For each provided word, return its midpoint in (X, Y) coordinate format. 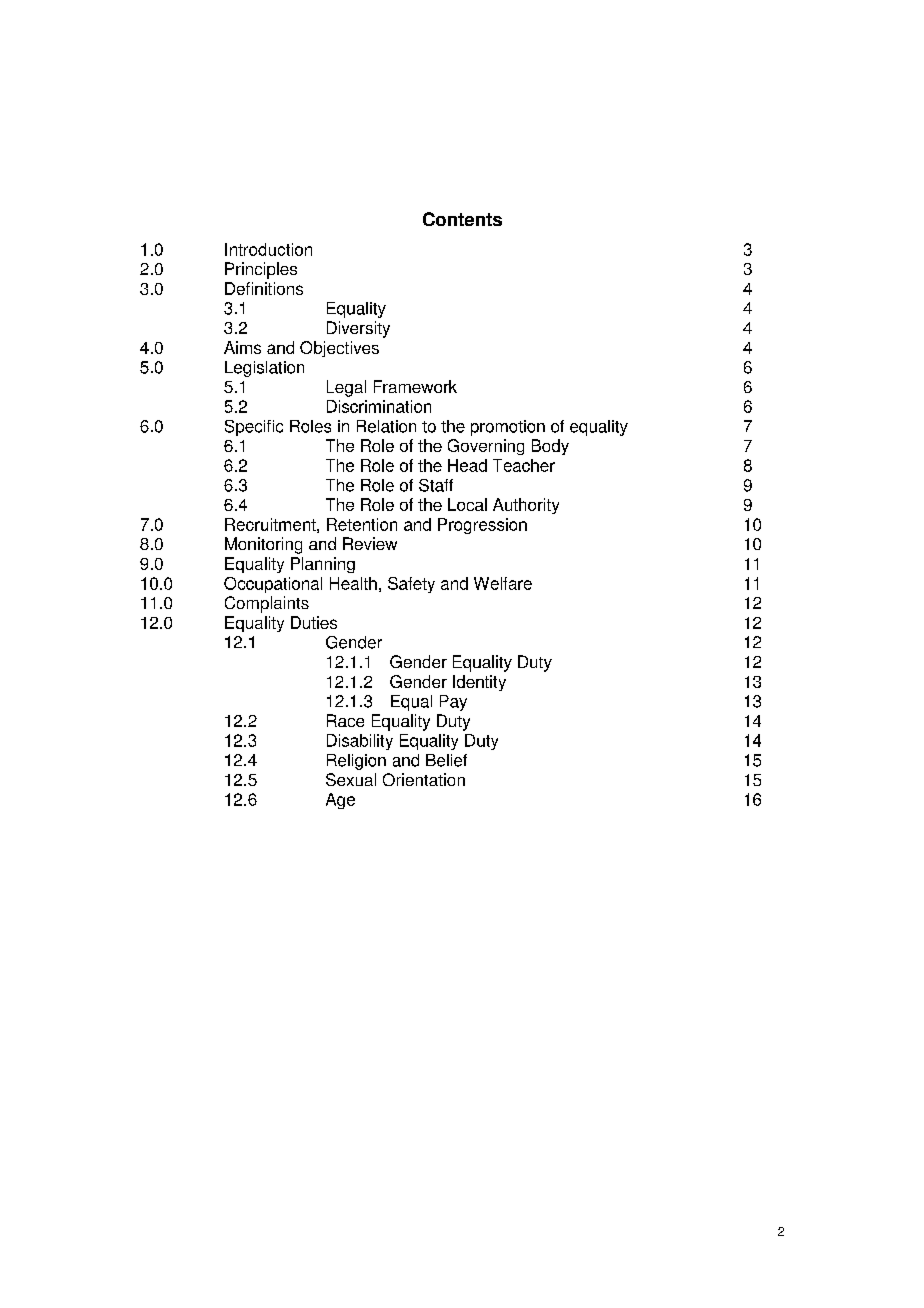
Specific (254, 428)
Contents (462, 219)
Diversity (358, 329)
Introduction (268, 249)
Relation (386, 426)
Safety (411, 585)
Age (340, 801)
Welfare (503, 583)
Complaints (267, 604)
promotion (508, 428)
